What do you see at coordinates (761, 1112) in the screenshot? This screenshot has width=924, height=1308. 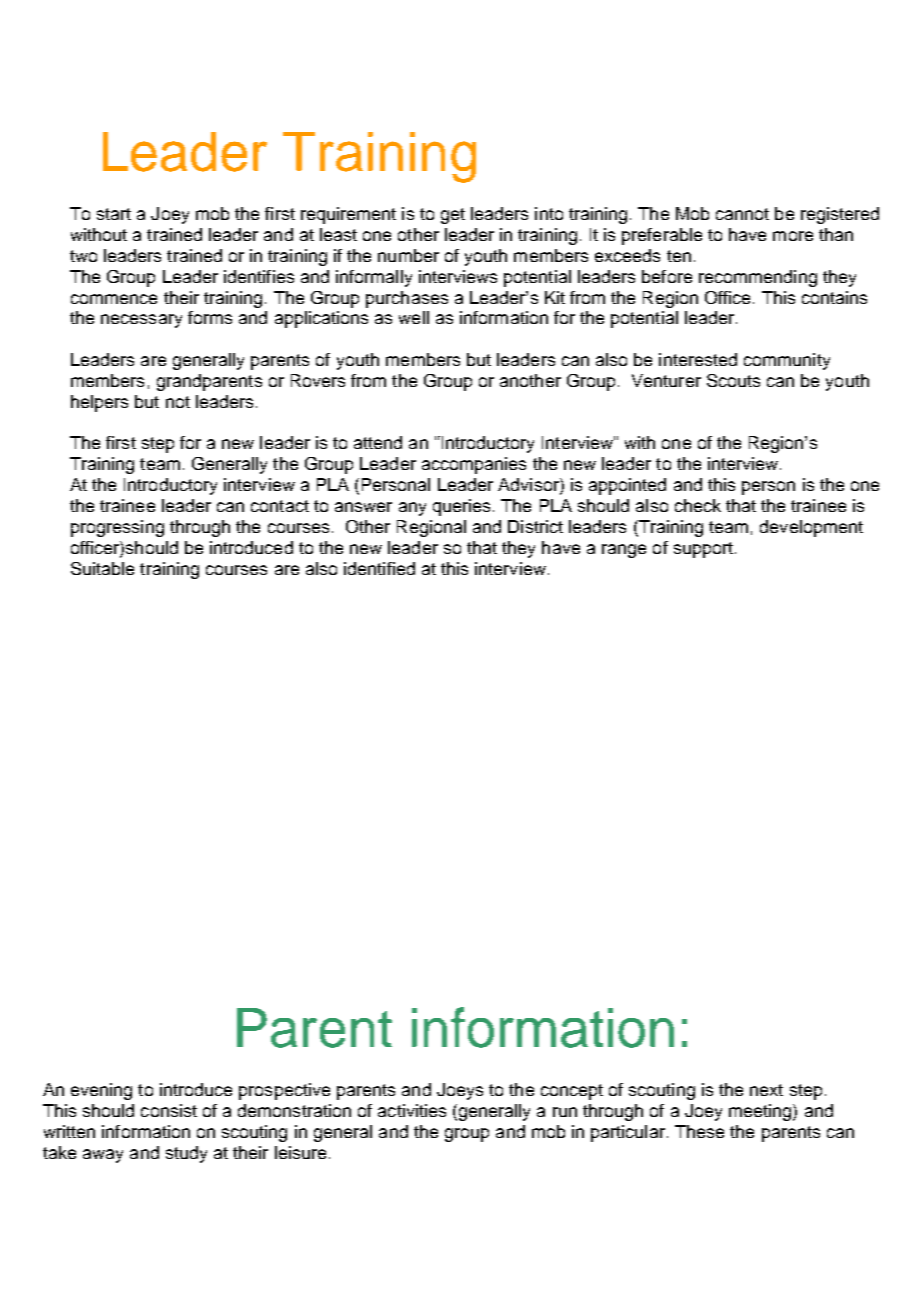 I see `meeting` at bounding box center [761, 1112].
